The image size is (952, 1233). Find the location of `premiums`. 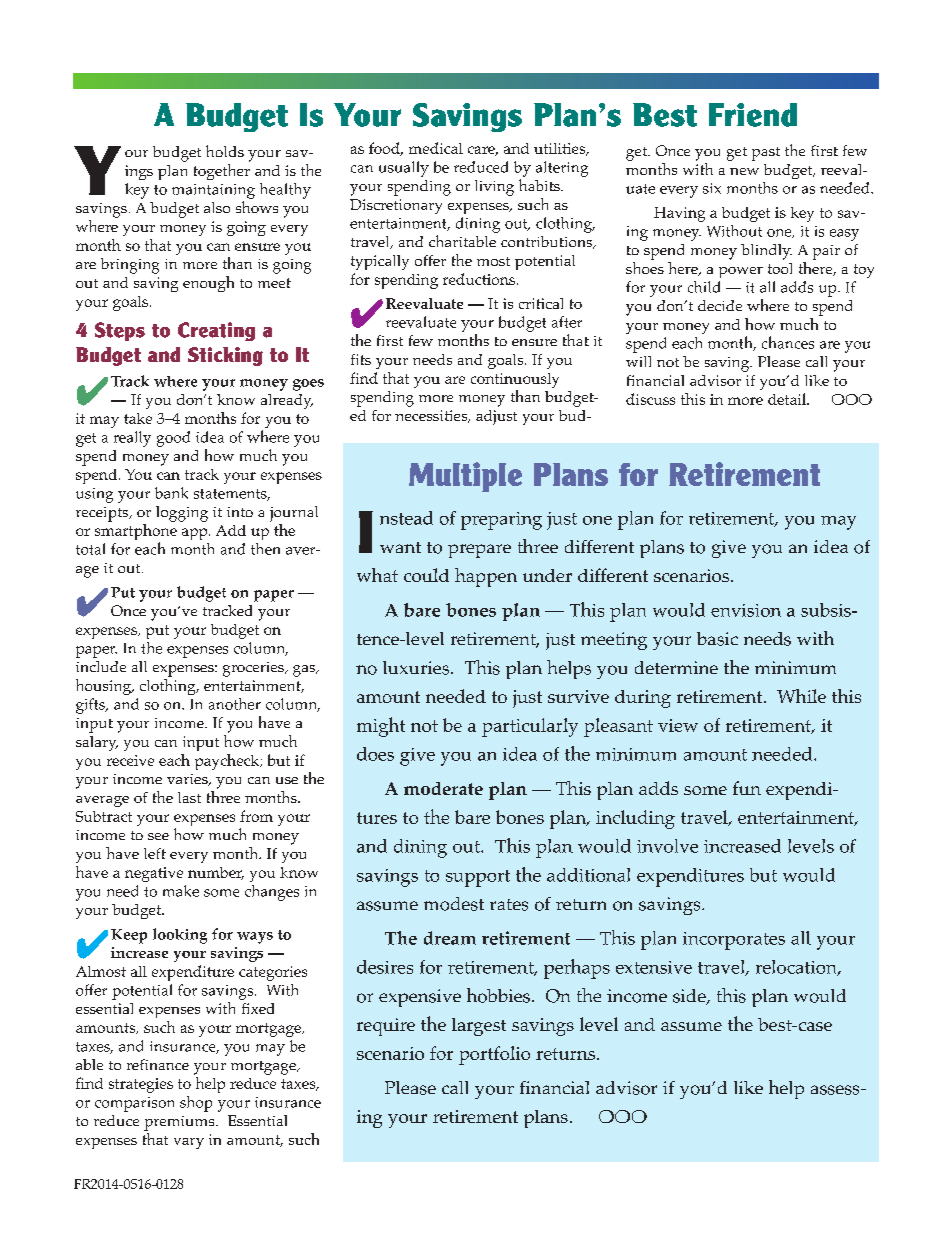

premiums is located at coordinates (180, 1123).
